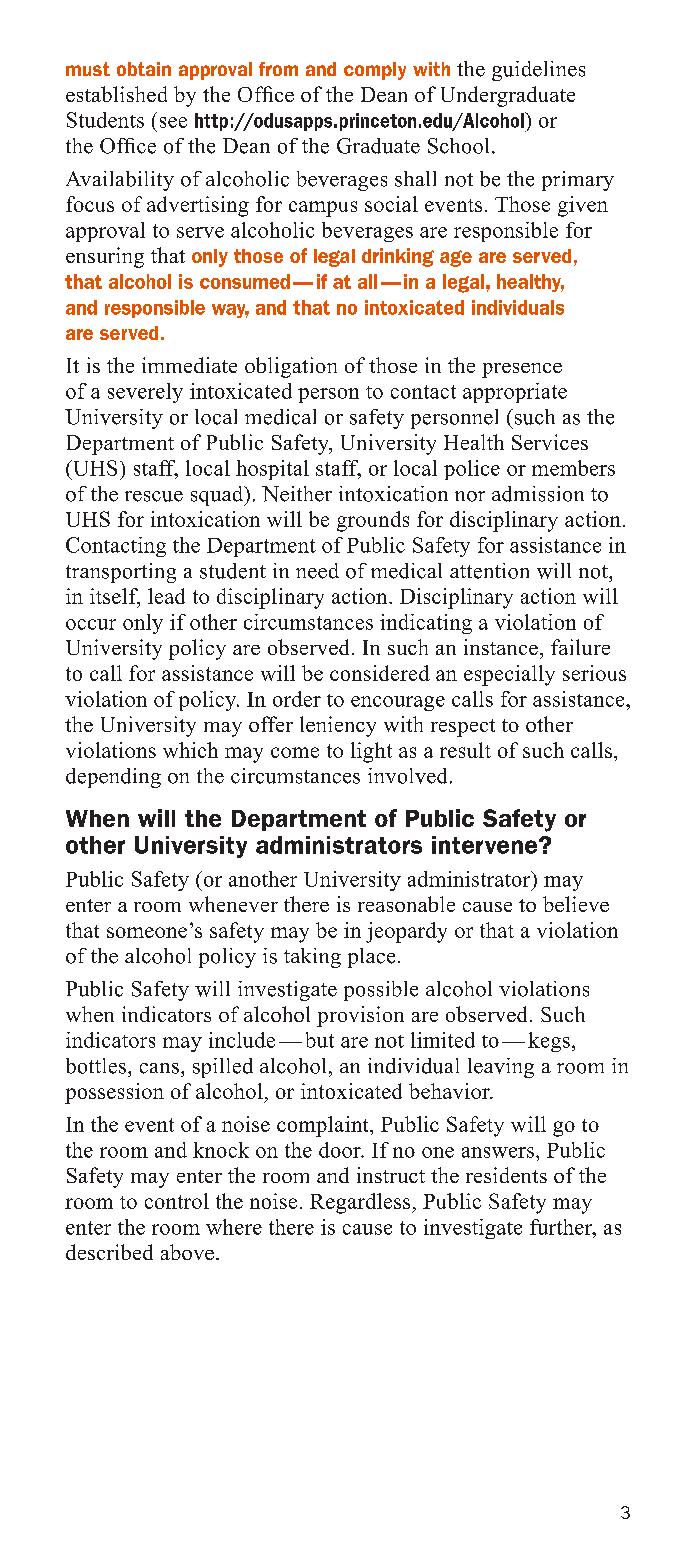  I want to click on transporting, so click(121, 573).
